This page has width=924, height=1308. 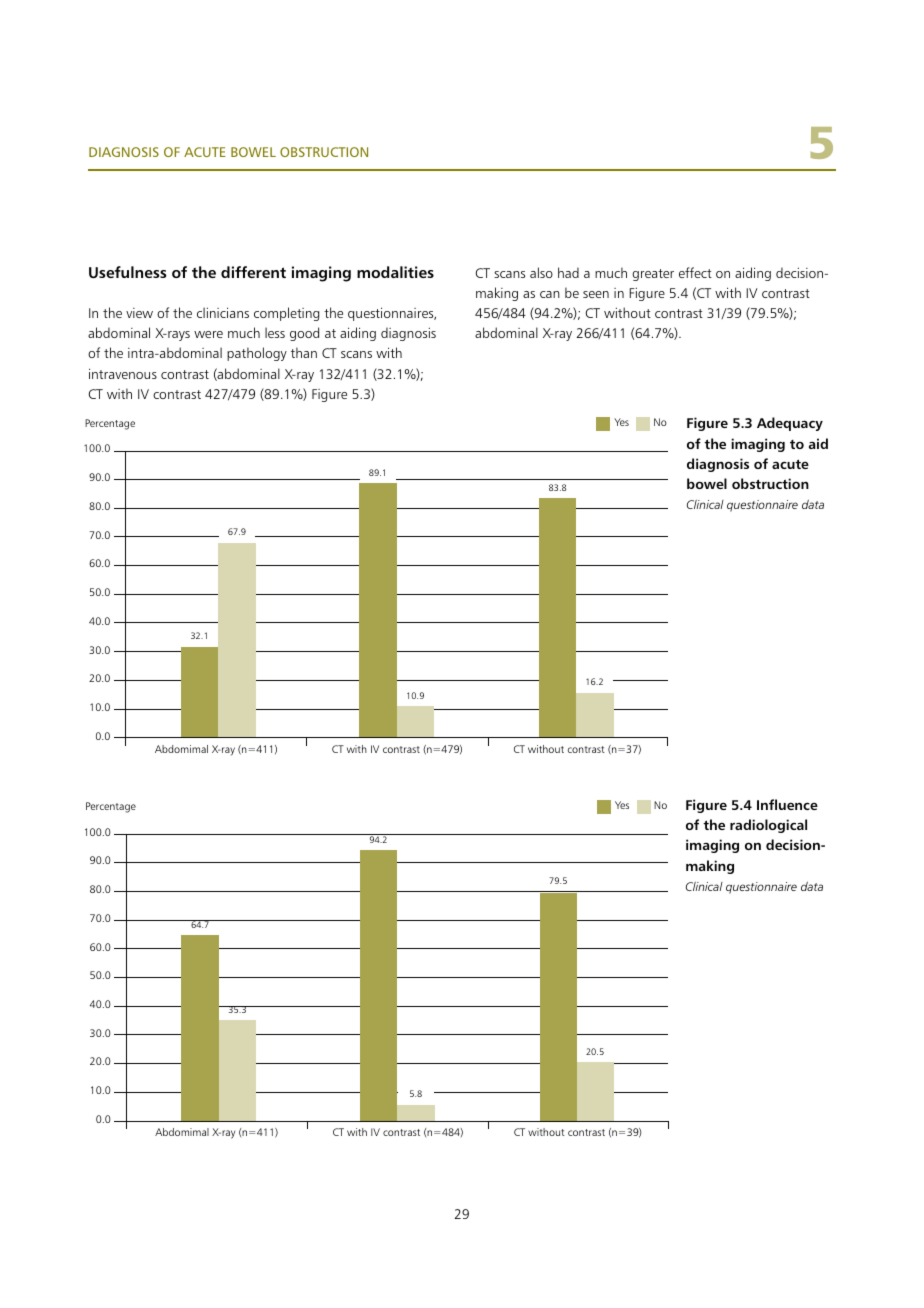 I want to click on than, so click(x=304, y=352).
